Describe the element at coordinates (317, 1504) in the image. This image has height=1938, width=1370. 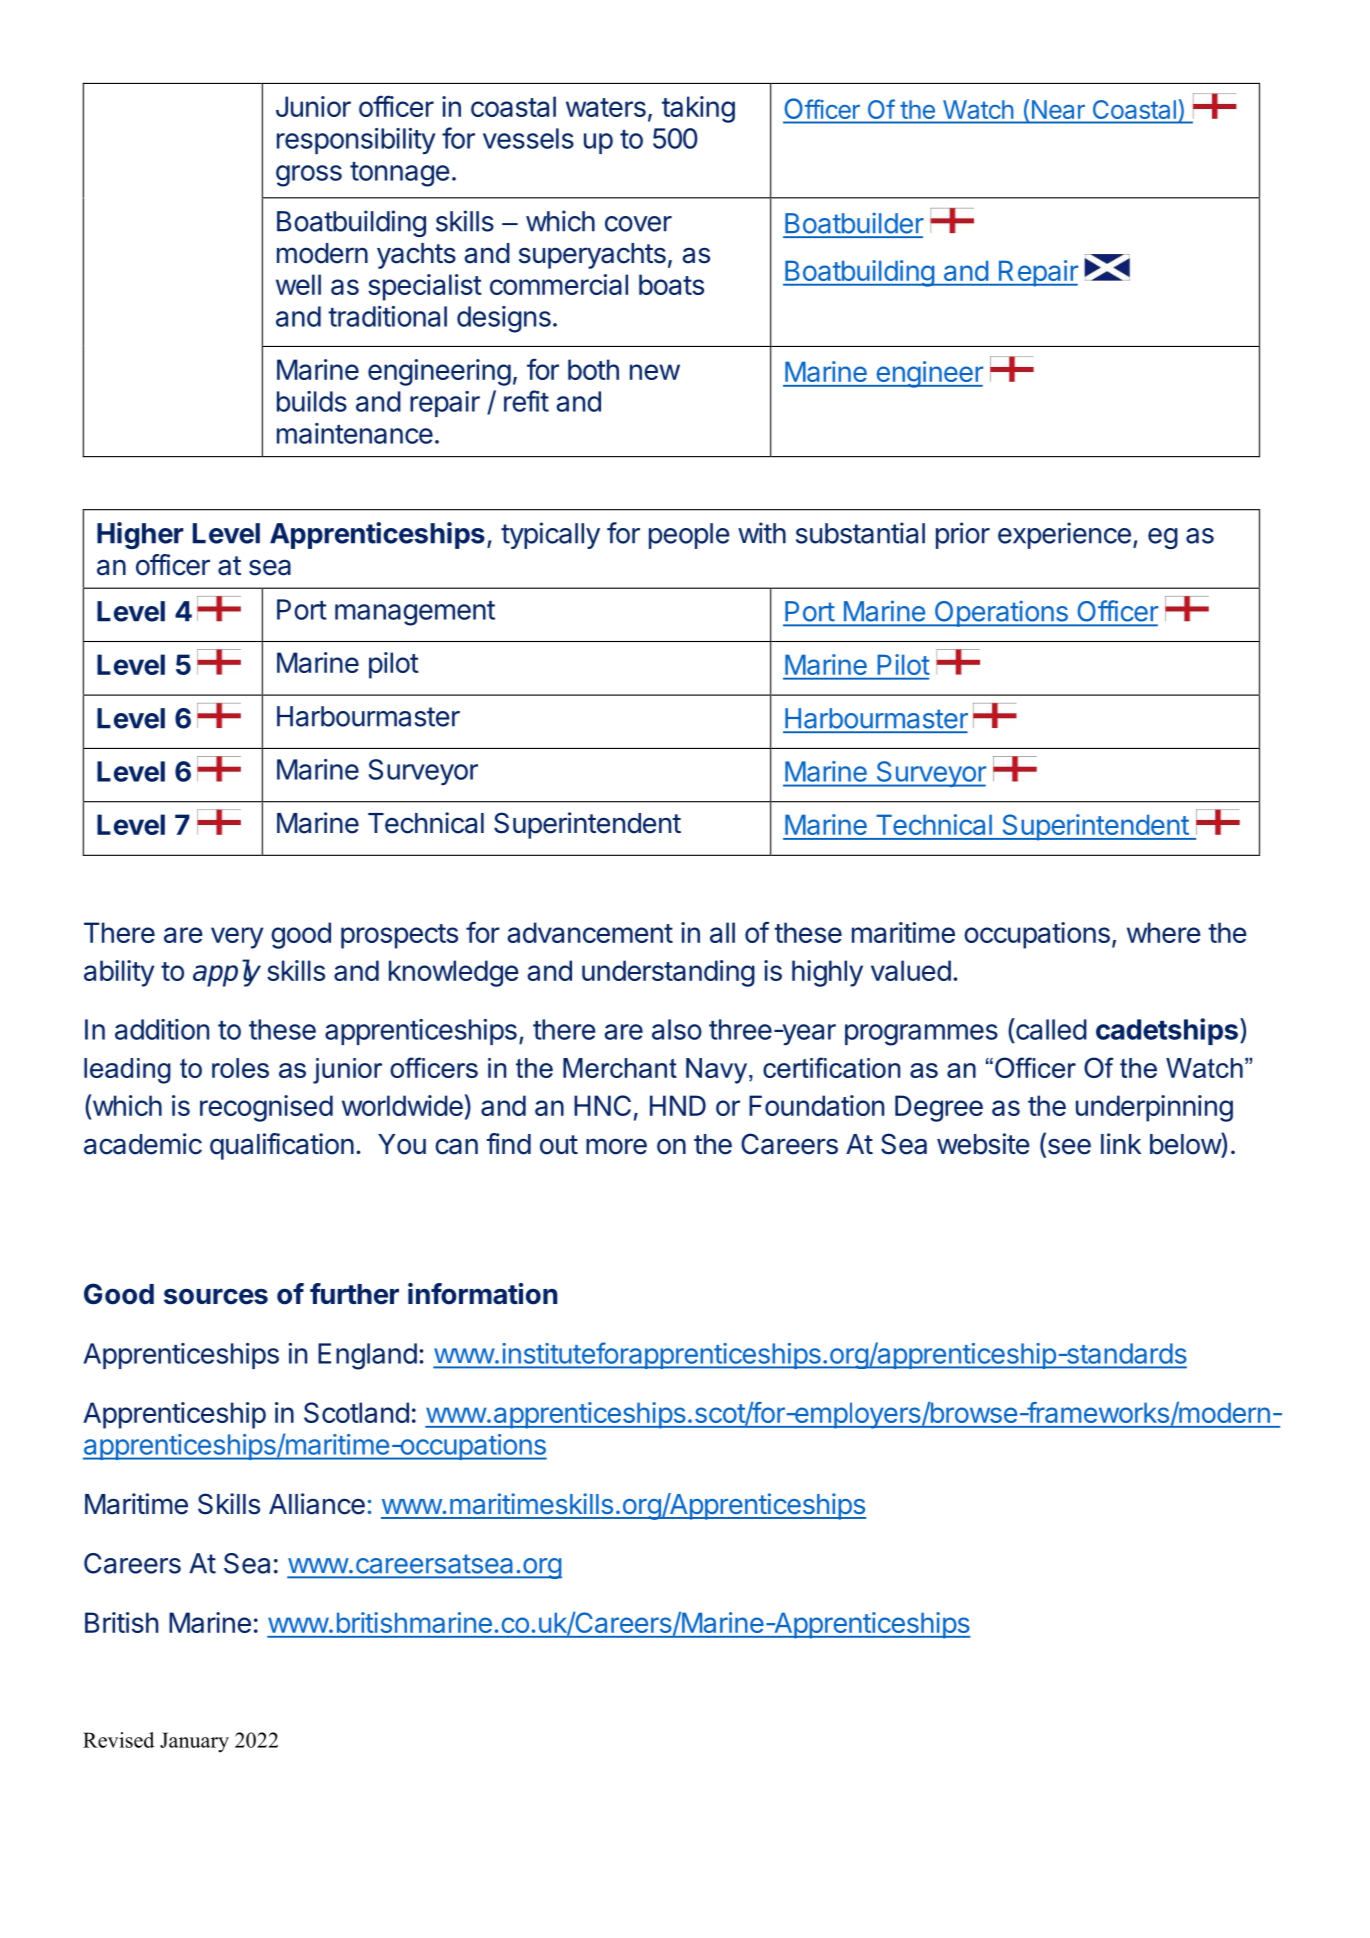
I see `Alliance` at that location.
